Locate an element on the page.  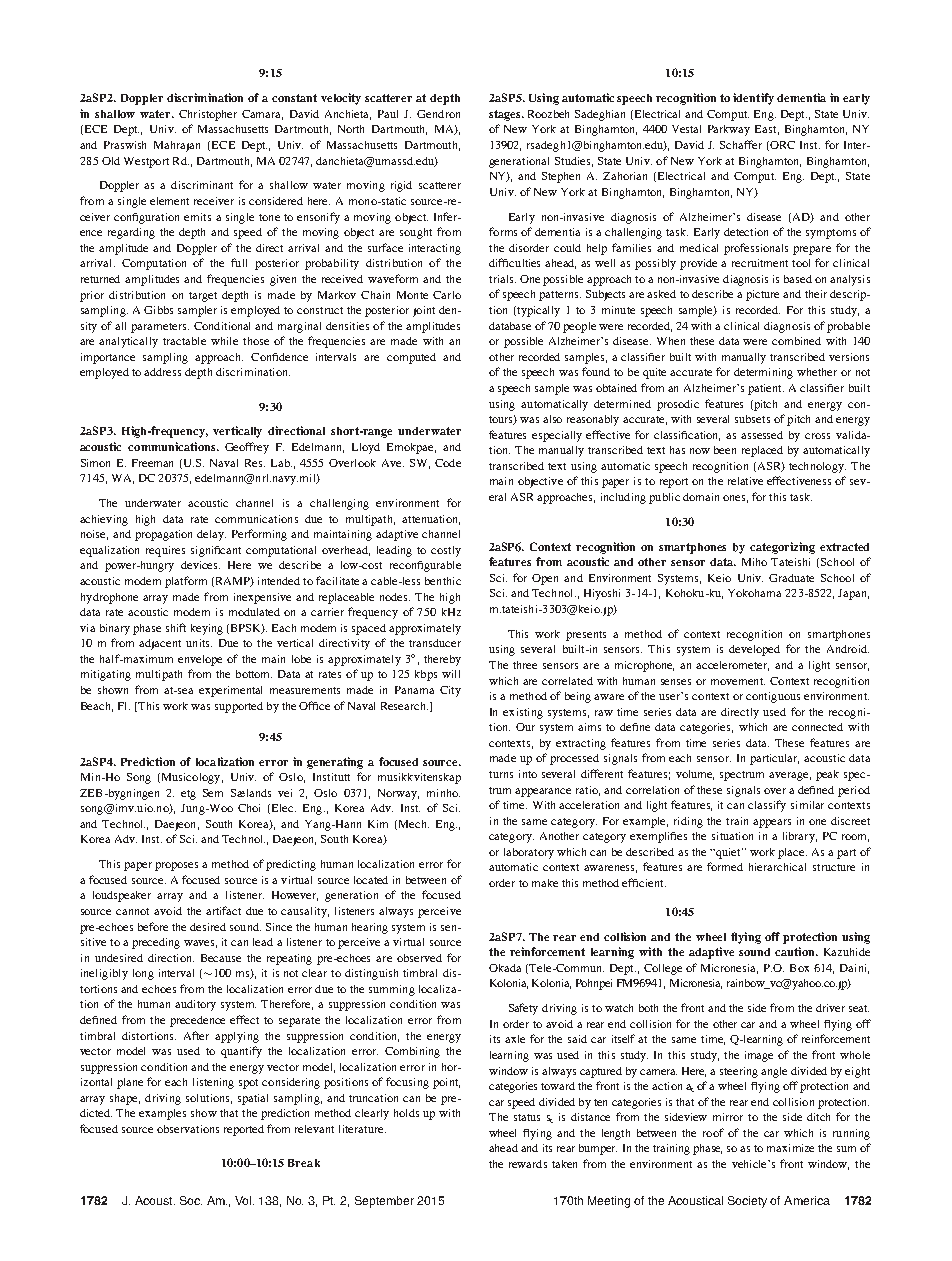
spatial is located at coordinates (253, 1099).
